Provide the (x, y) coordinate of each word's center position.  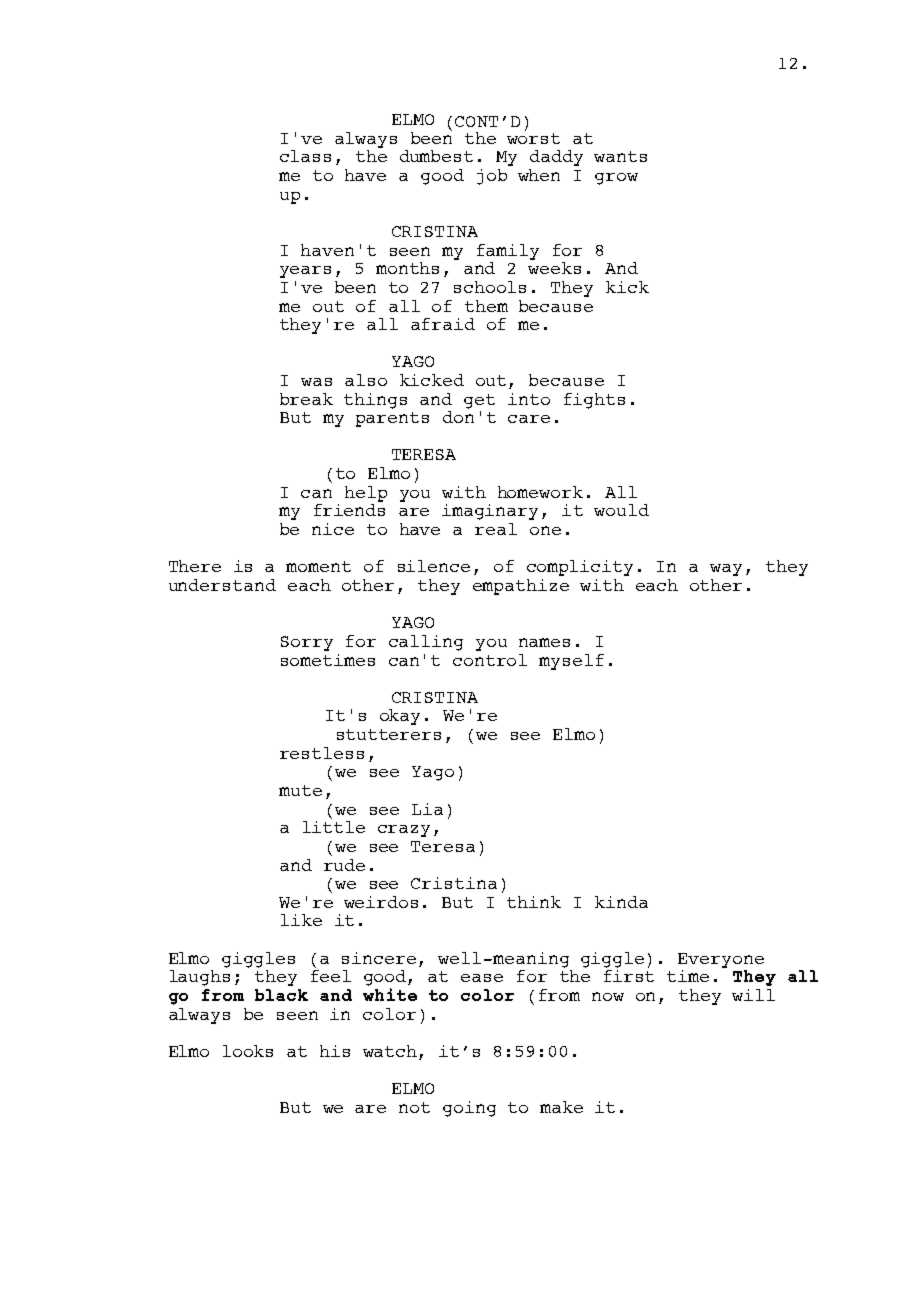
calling (426, 643)
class (305, 156)
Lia (427, 809)
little (334, 825)
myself (571, 662)
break (306, 399)
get (479, 401)
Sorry (307, 643)
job (492, 177)
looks (248, 1051)
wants (620, 156)
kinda (621, 902)
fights (594, 401)
